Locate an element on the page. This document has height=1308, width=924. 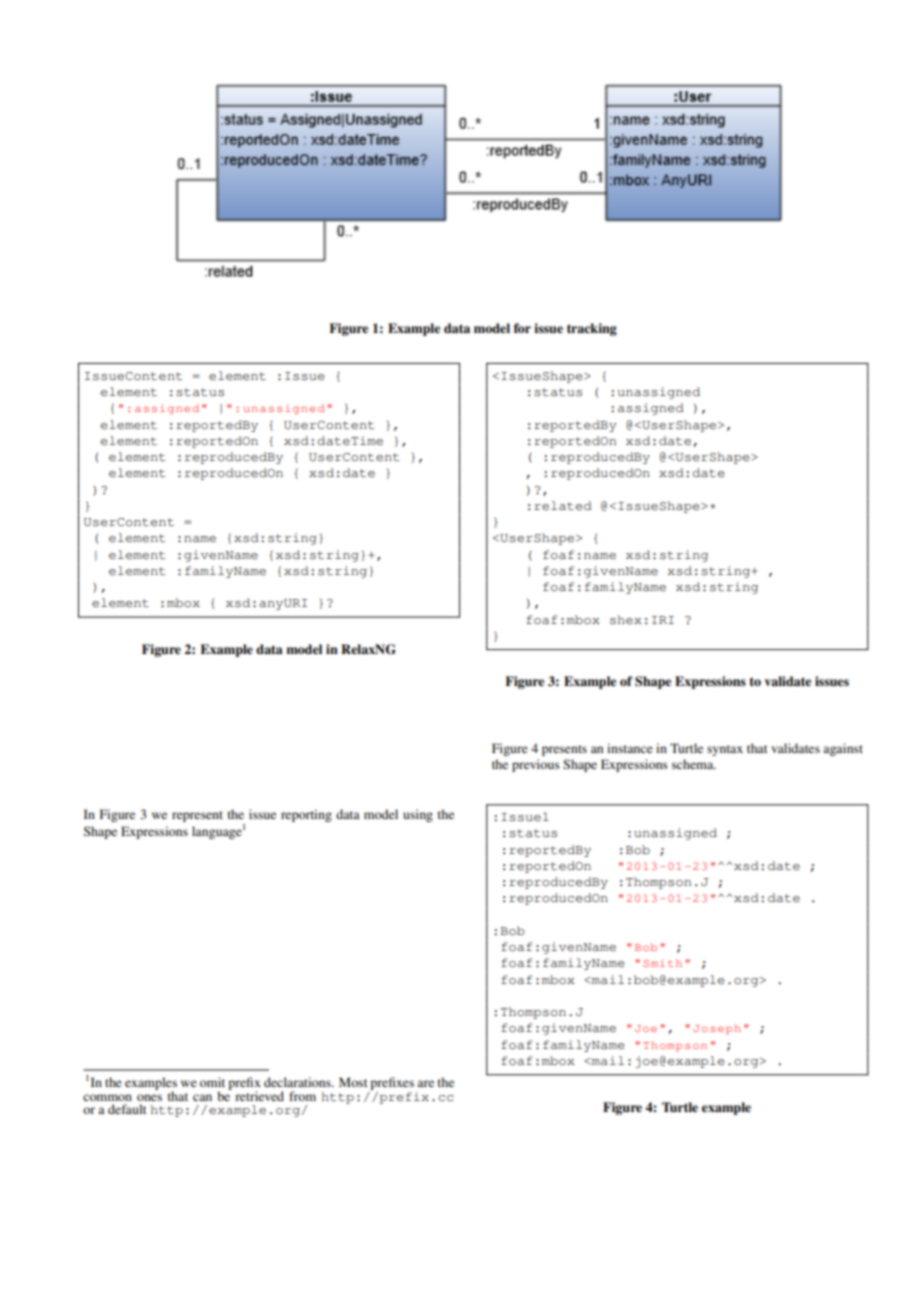
are is located at coordinates (425, 1083).
